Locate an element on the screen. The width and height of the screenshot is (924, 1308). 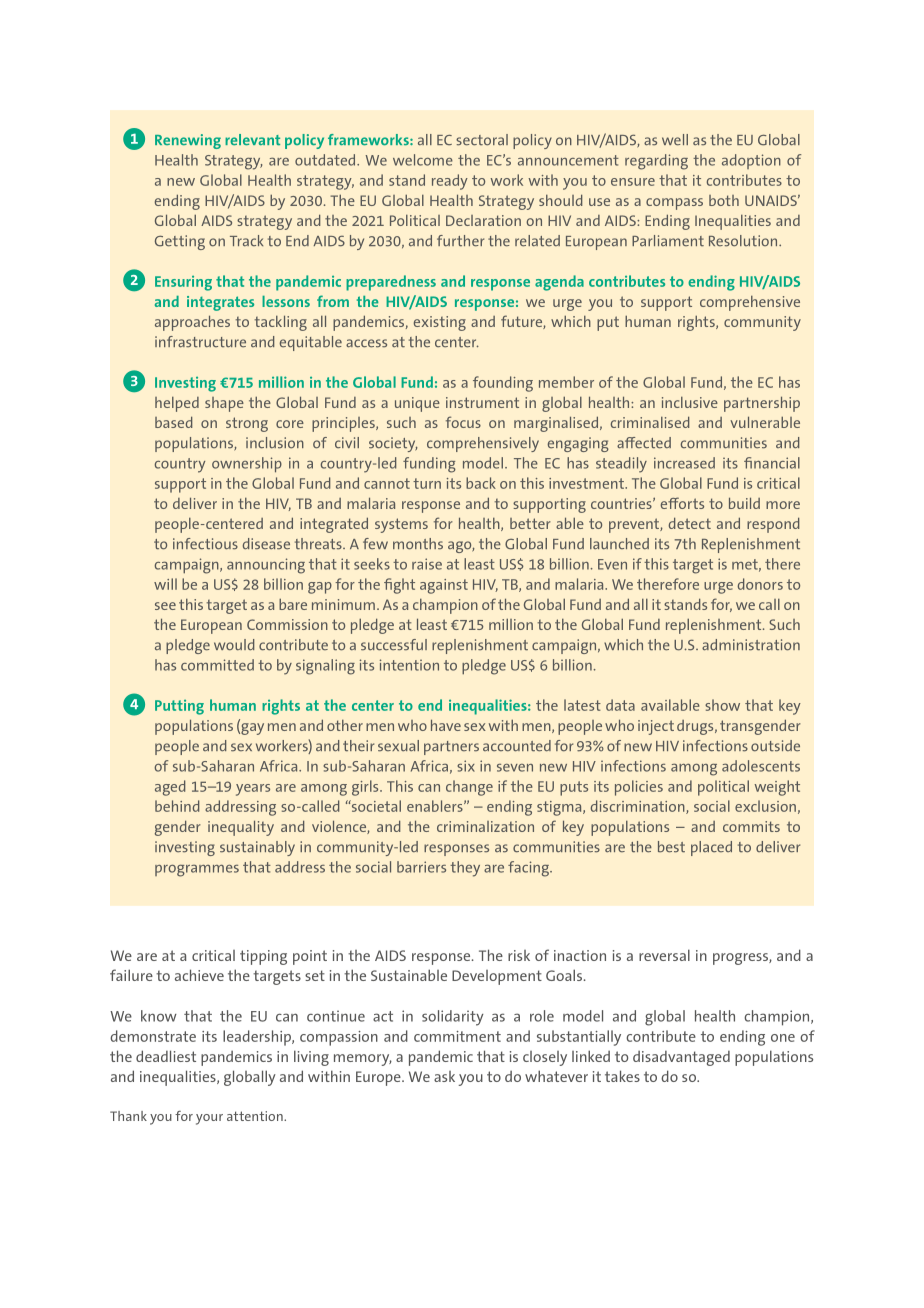
both is located at coordinates (724, 200).
